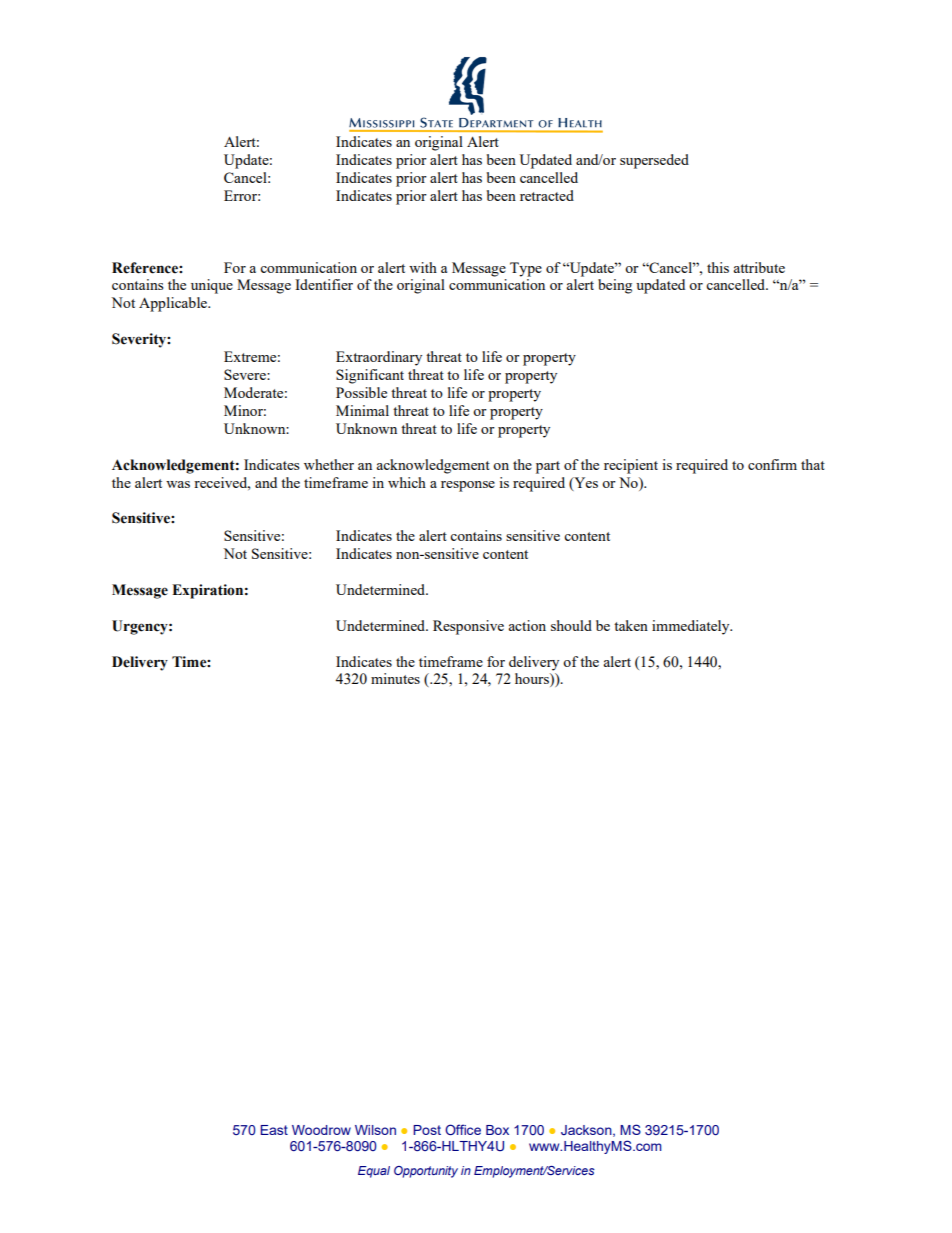 This screenshot has width=952, height=1233. What do you see at coordinates (772, 464) in the screenshot?
I see `confirm` at bounding box center [772, 464].
